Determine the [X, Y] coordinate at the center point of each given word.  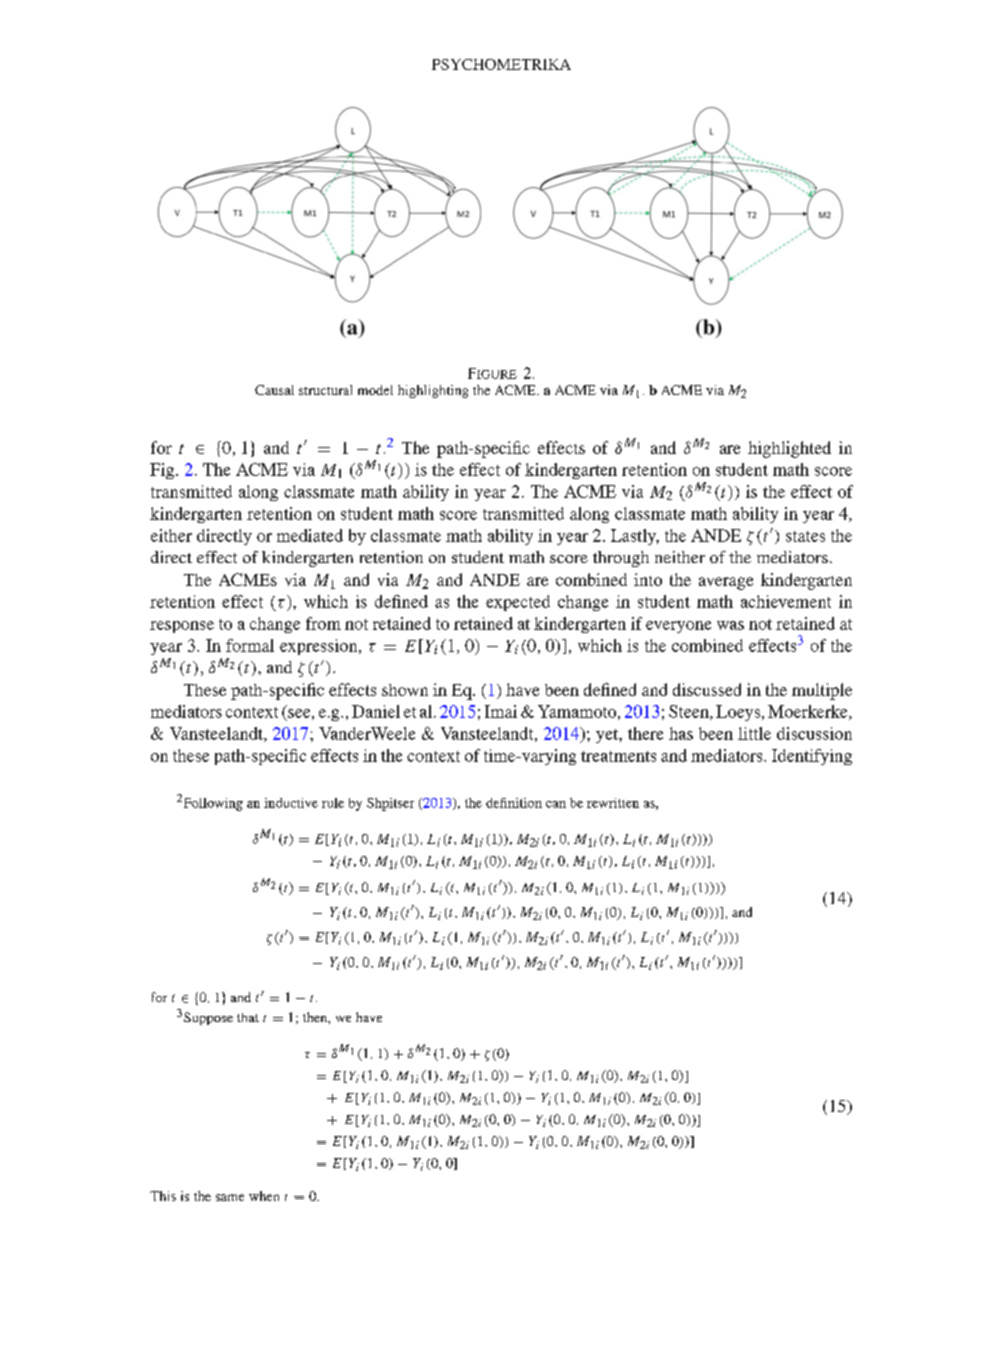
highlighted [789, 449]
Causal [274, 390]
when [264, 1196]
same [230, 1197]
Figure [492, 373]
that [248, 1017]
